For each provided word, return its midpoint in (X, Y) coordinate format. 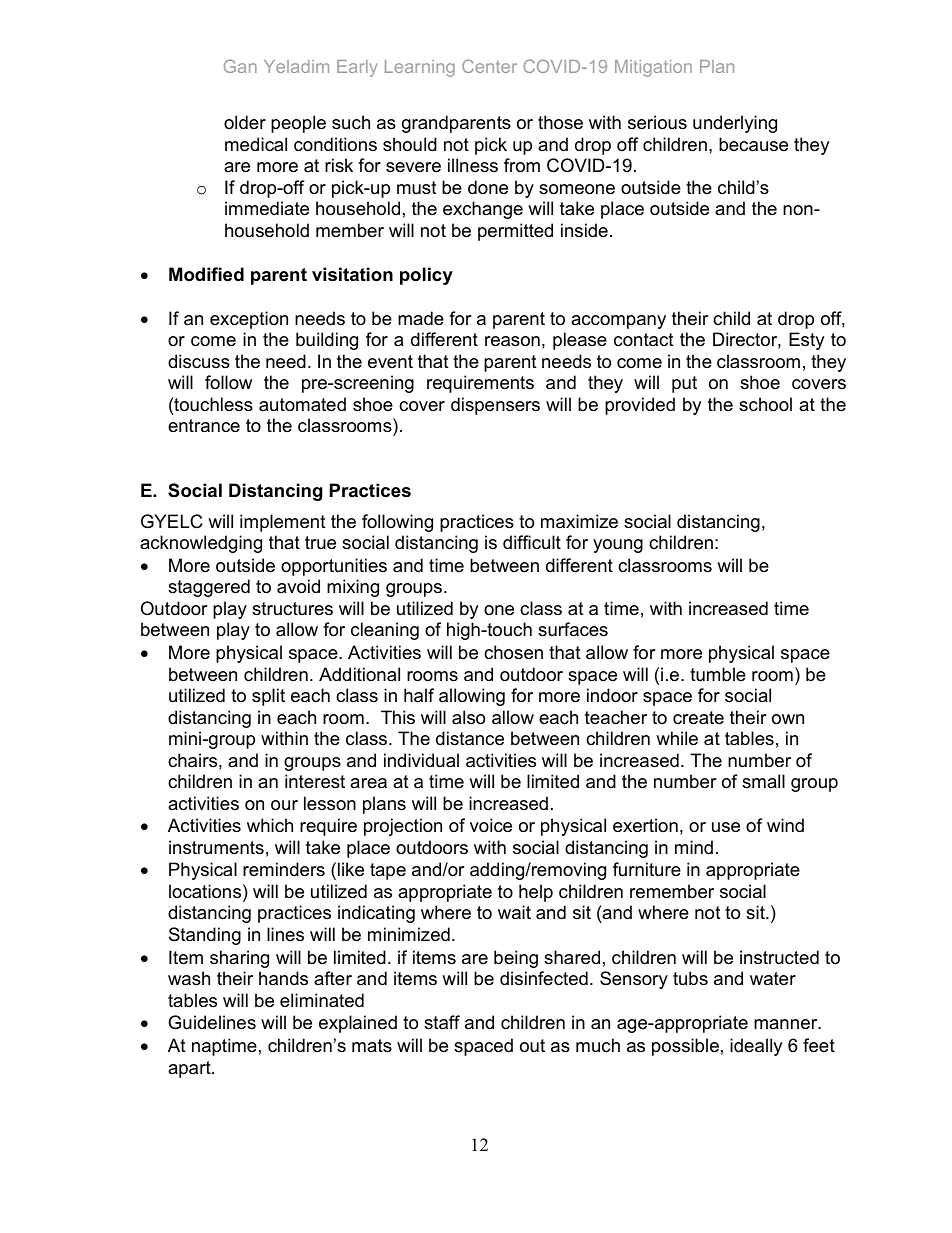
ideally (756, 1047)
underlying (735, 124)
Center (489, 66)
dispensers (495, 406)
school (765, 404)
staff (442, 1022)
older (245, 122)
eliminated (322, 1000)
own (788, 719)
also (468, 717)
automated (302, 404)
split (268, 697)
